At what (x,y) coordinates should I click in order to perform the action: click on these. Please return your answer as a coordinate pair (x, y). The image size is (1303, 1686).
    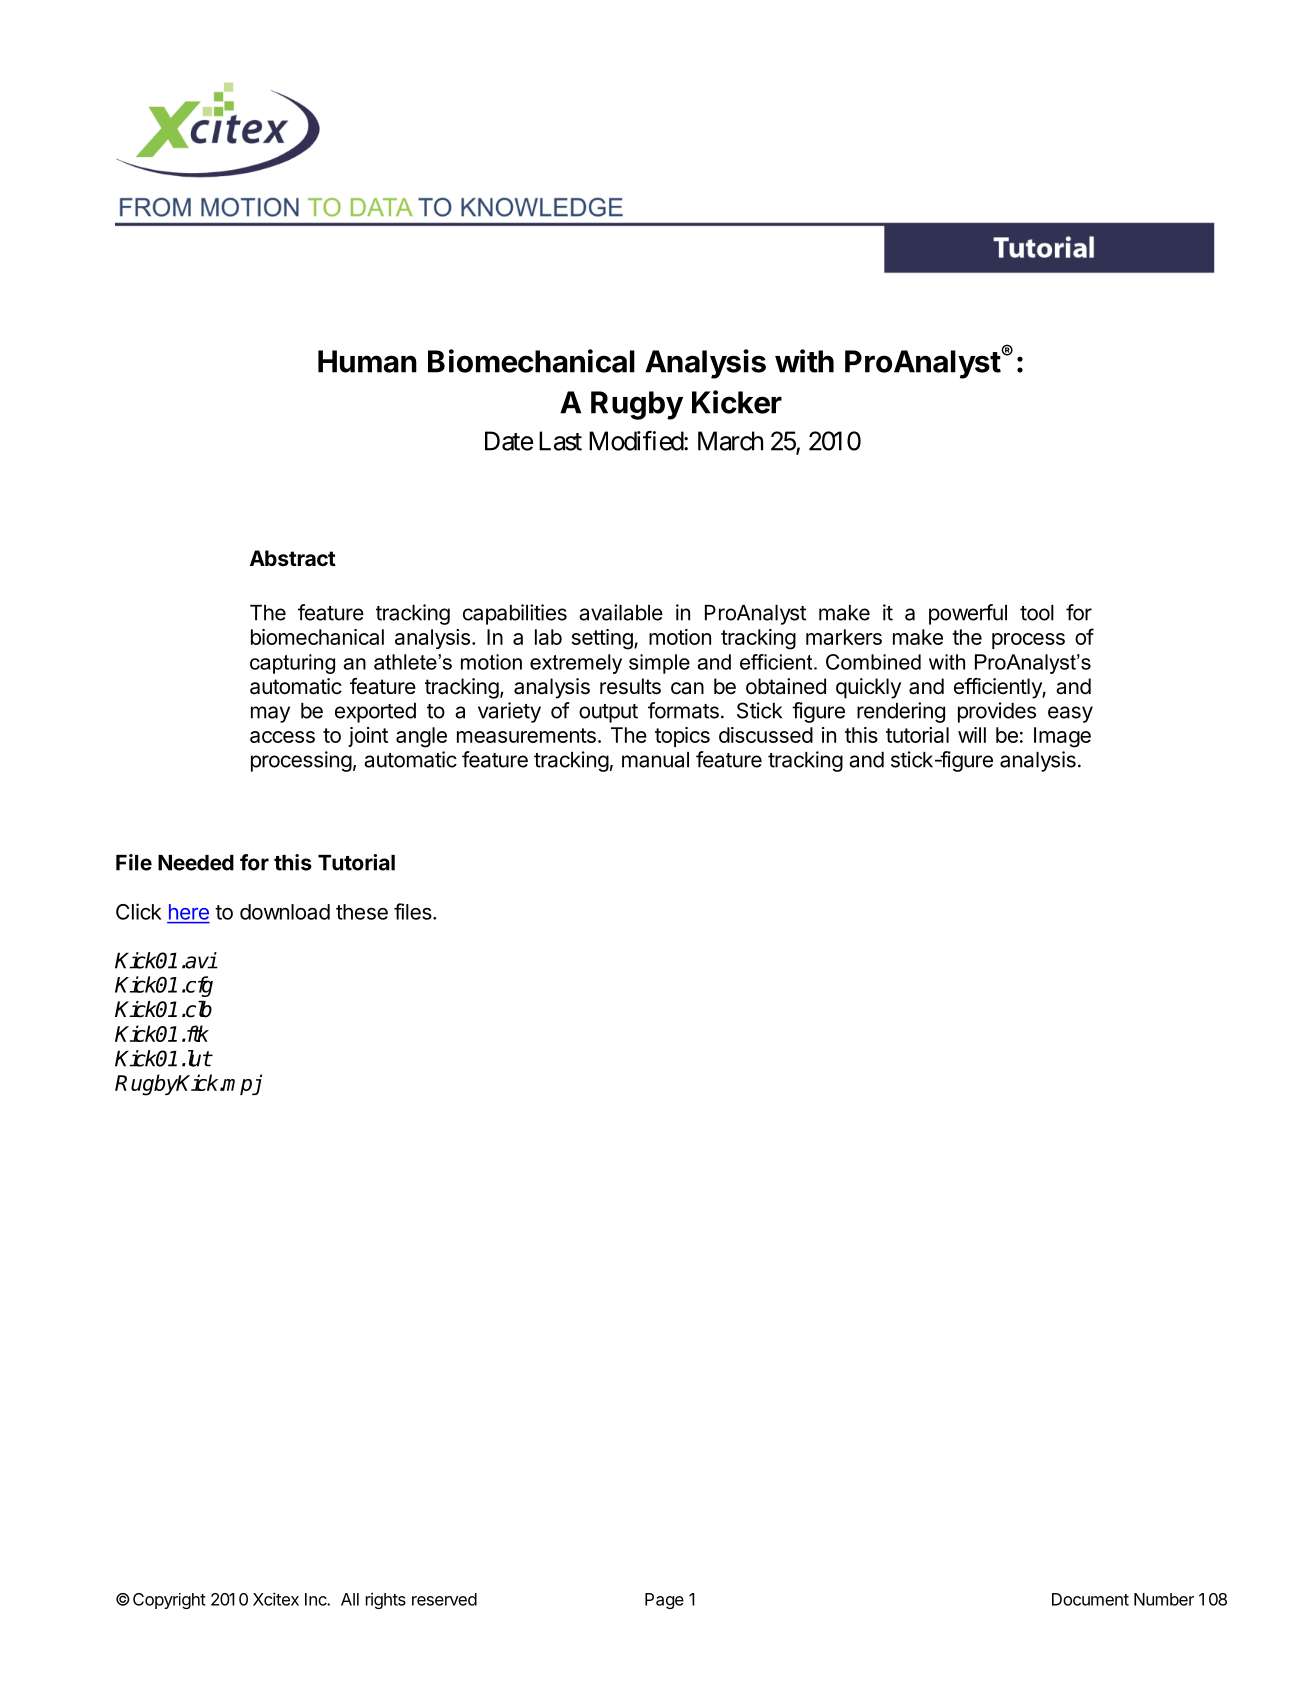
    Looking at the image, I should click on (362, 912).
